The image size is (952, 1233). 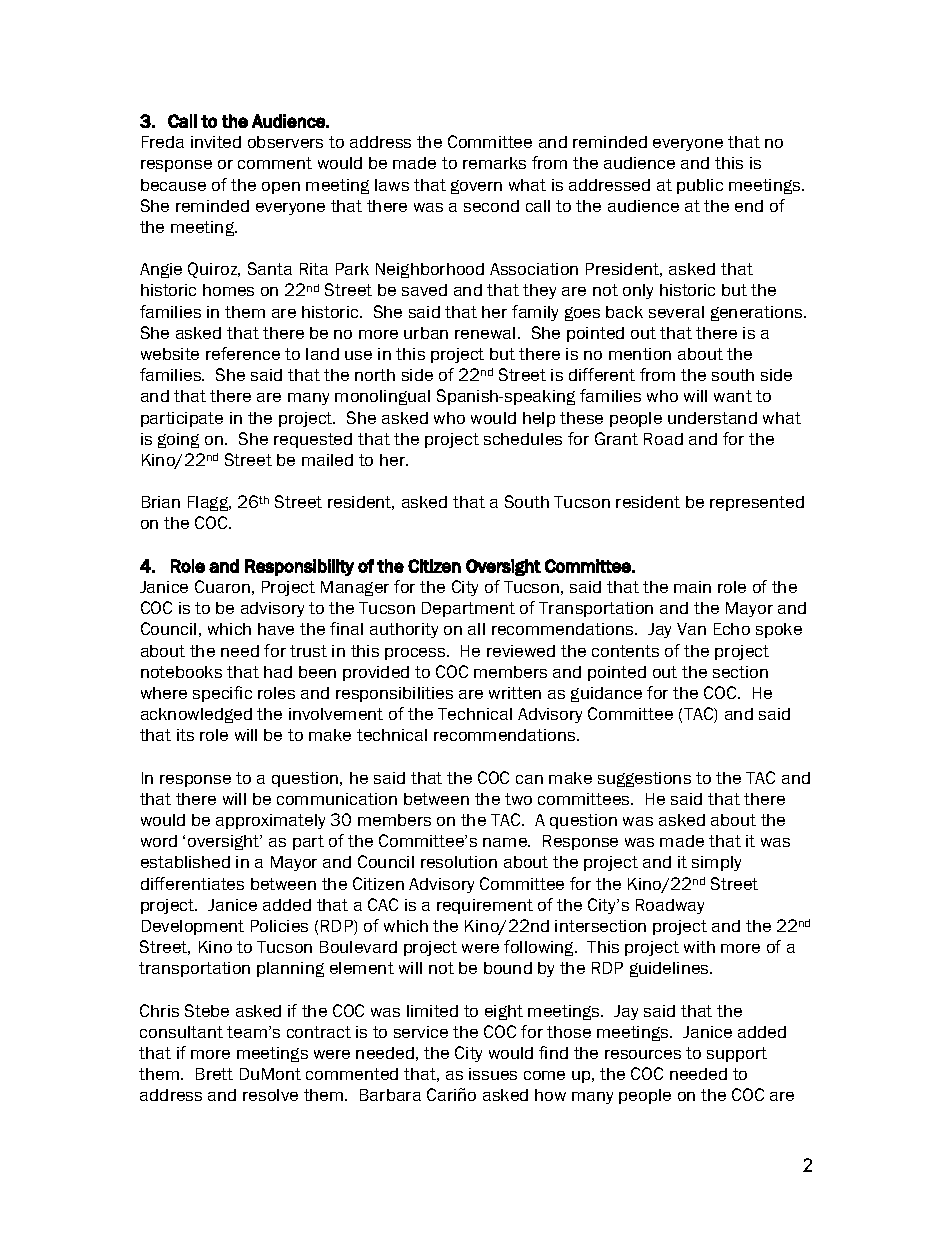 What do you see at coordinates (216, 142) in the document?
I see `invited` at bounding box center [216, 142].
